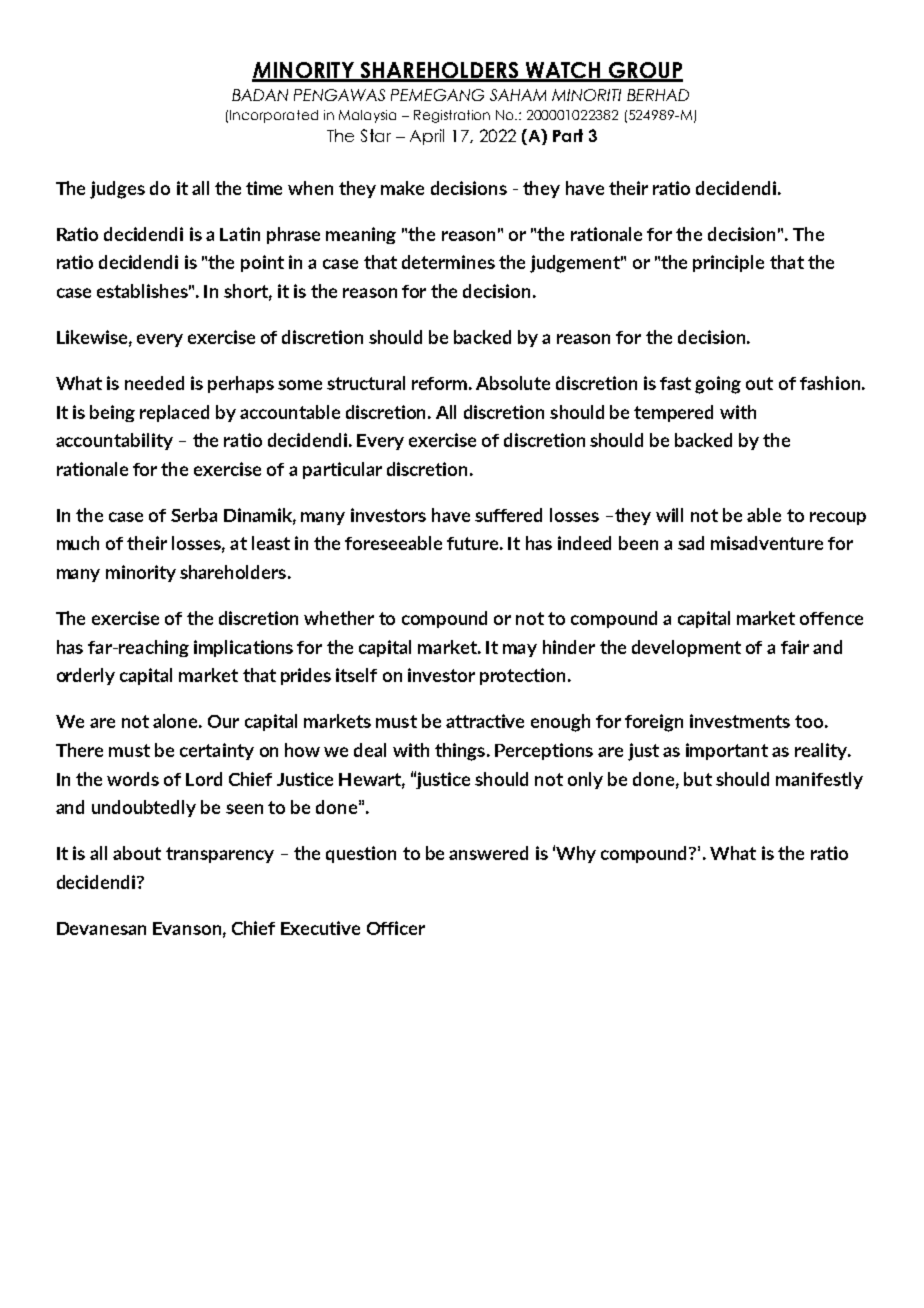 This image has width=924, height=1308. Describe the element at coordinates (427, 137) in the image. I see `April` at that location.
